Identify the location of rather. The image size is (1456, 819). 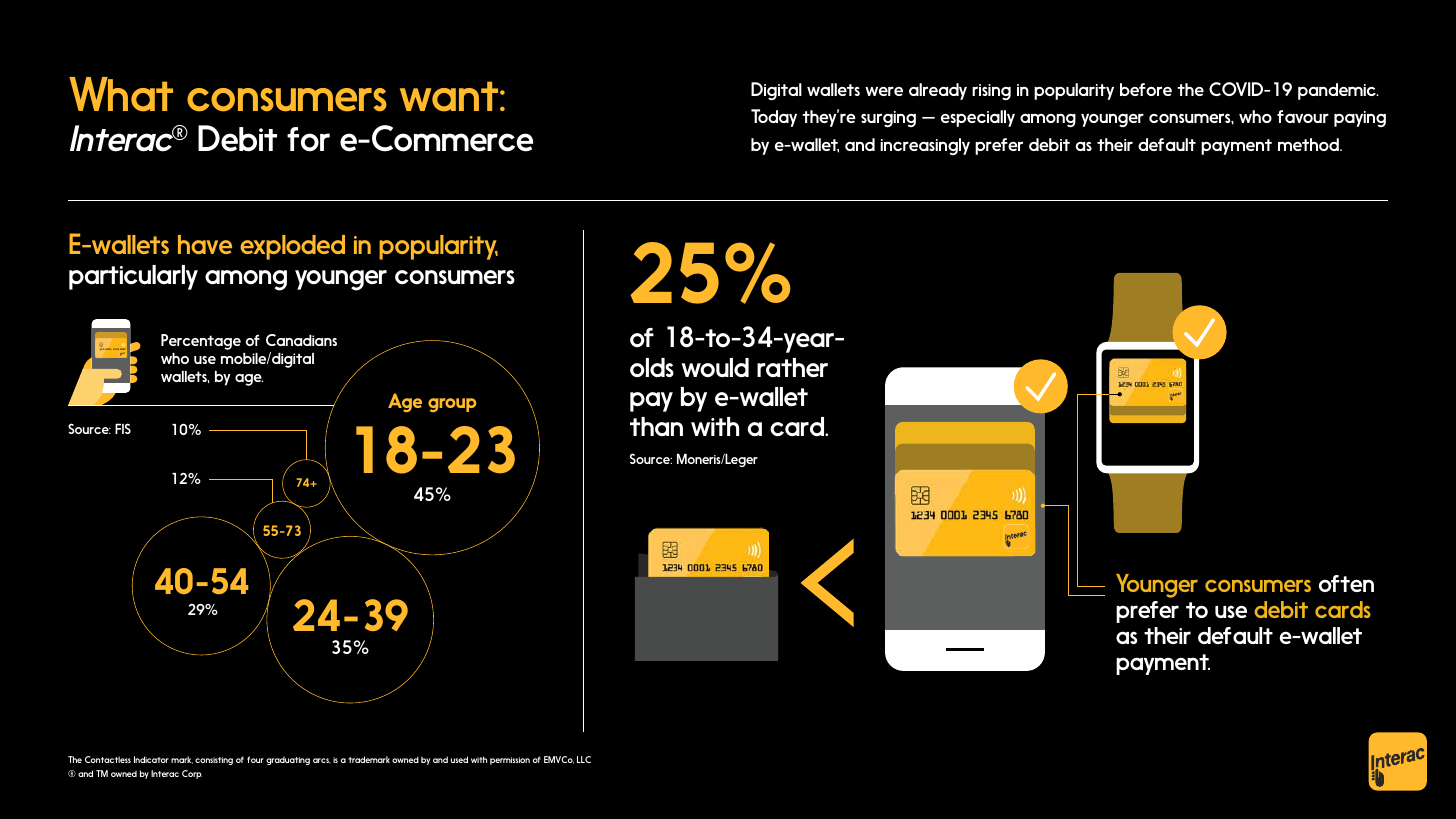
(792, 367).
